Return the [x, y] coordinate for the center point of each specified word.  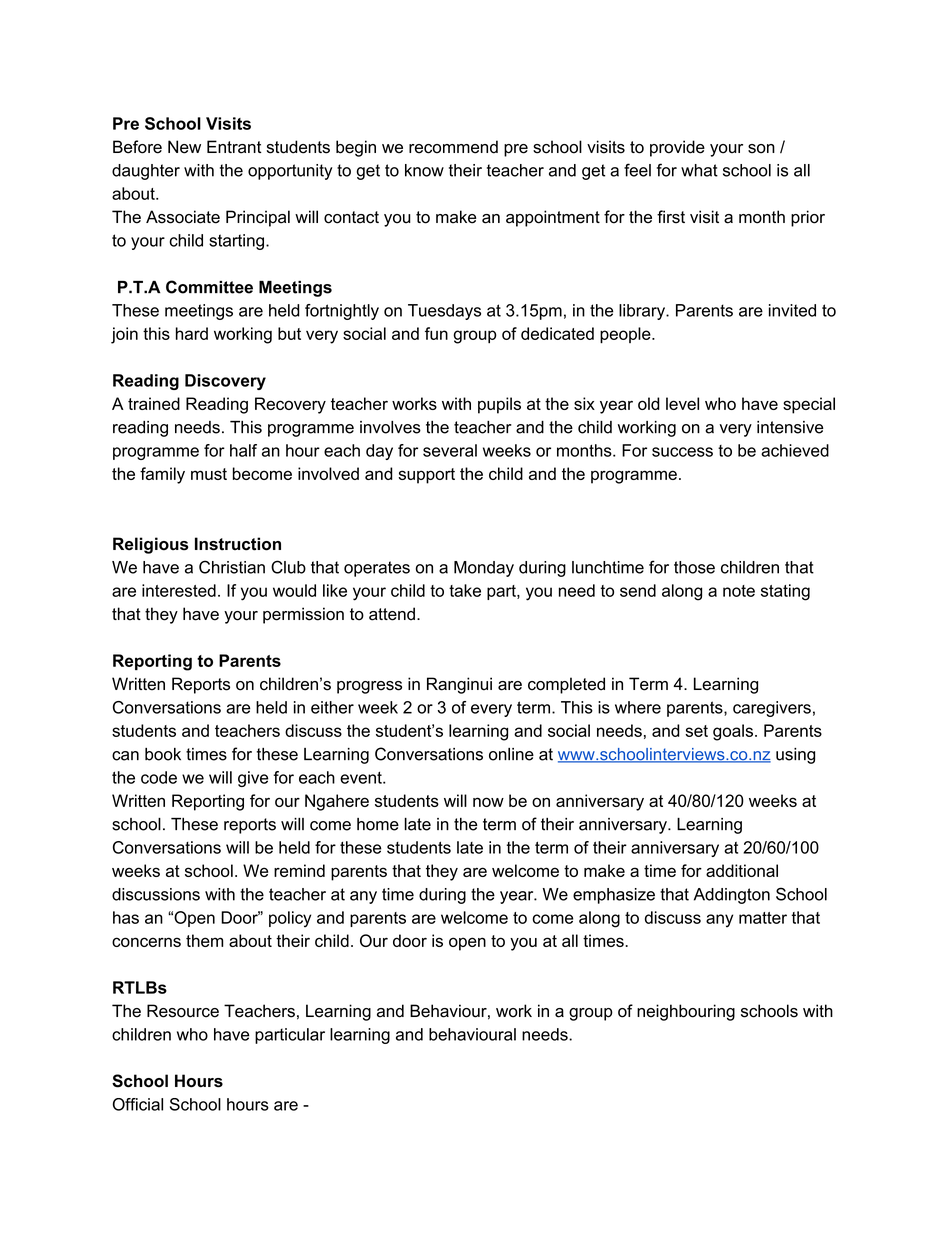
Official [138, 1104]
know [424, 170]
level [682, 403]
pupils [499, 405]
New [184, 147]
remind [299, 870]
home [378, 824]
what [699, 170]
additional [742, 870]
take [465, 590]
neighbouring [686, 1012]
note [739, 591]
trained [154, 403]
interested [179, 590]
